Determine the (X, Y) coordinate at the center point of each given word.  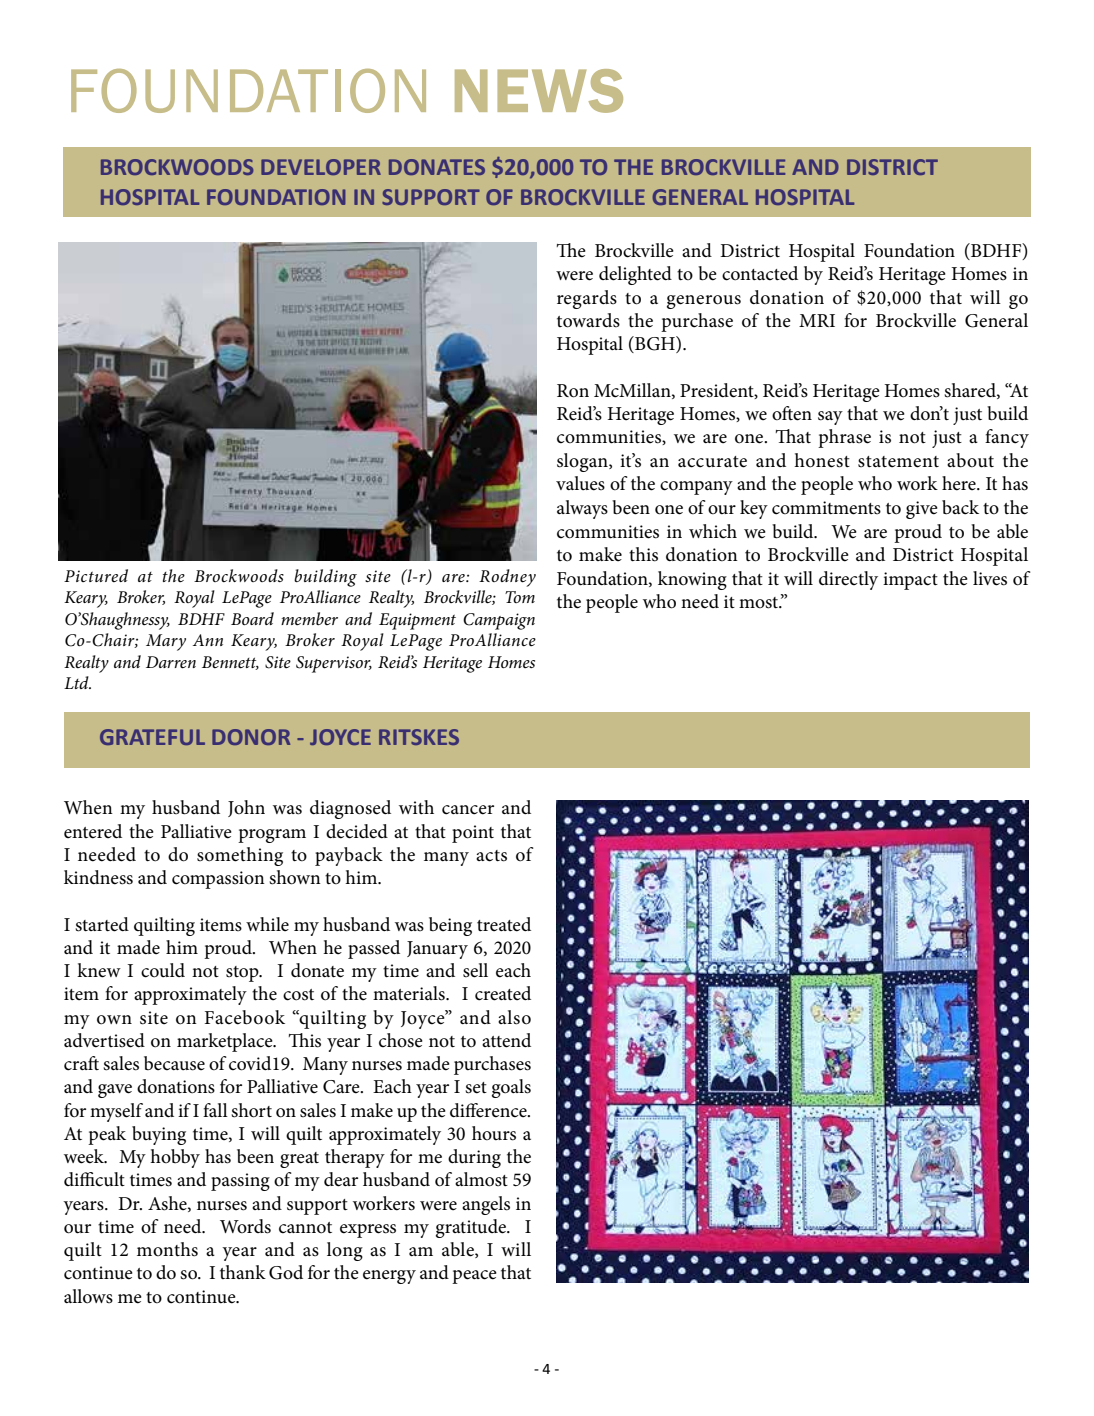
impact (910, 581)
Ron (573, 391)
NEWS (539, 91)
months (167, 1249)
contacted (760, 273)
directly (848, 580)
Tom (520, 597)
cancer (468, 810)
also (514, 1017)
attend (506, 1040)
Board (252, 618)
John (246, 808)
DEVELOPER (321, 167)
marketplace (226, 1042)
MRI (817, 320)
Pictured (96, 575)
